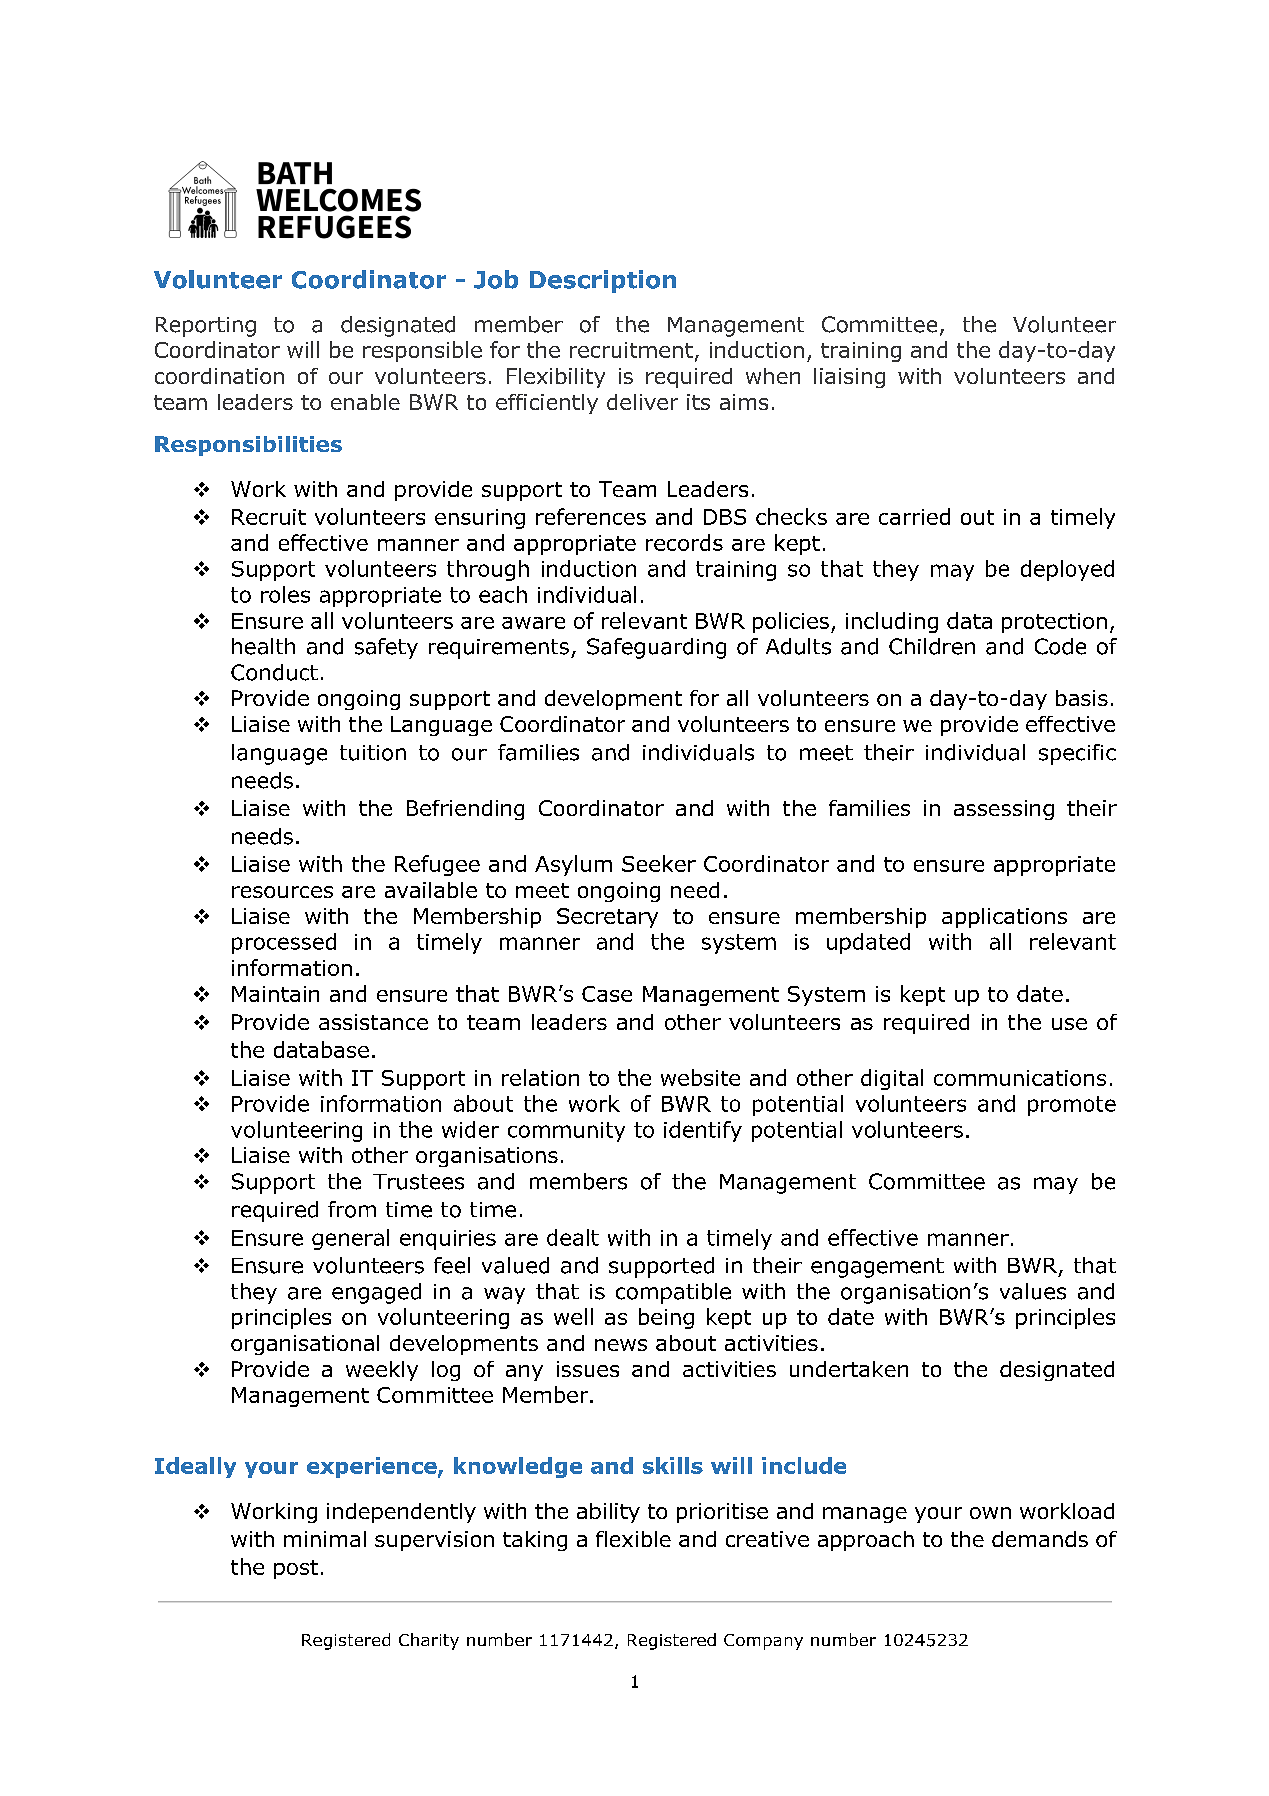  I want to click on flexible, so click(633, 1539).
